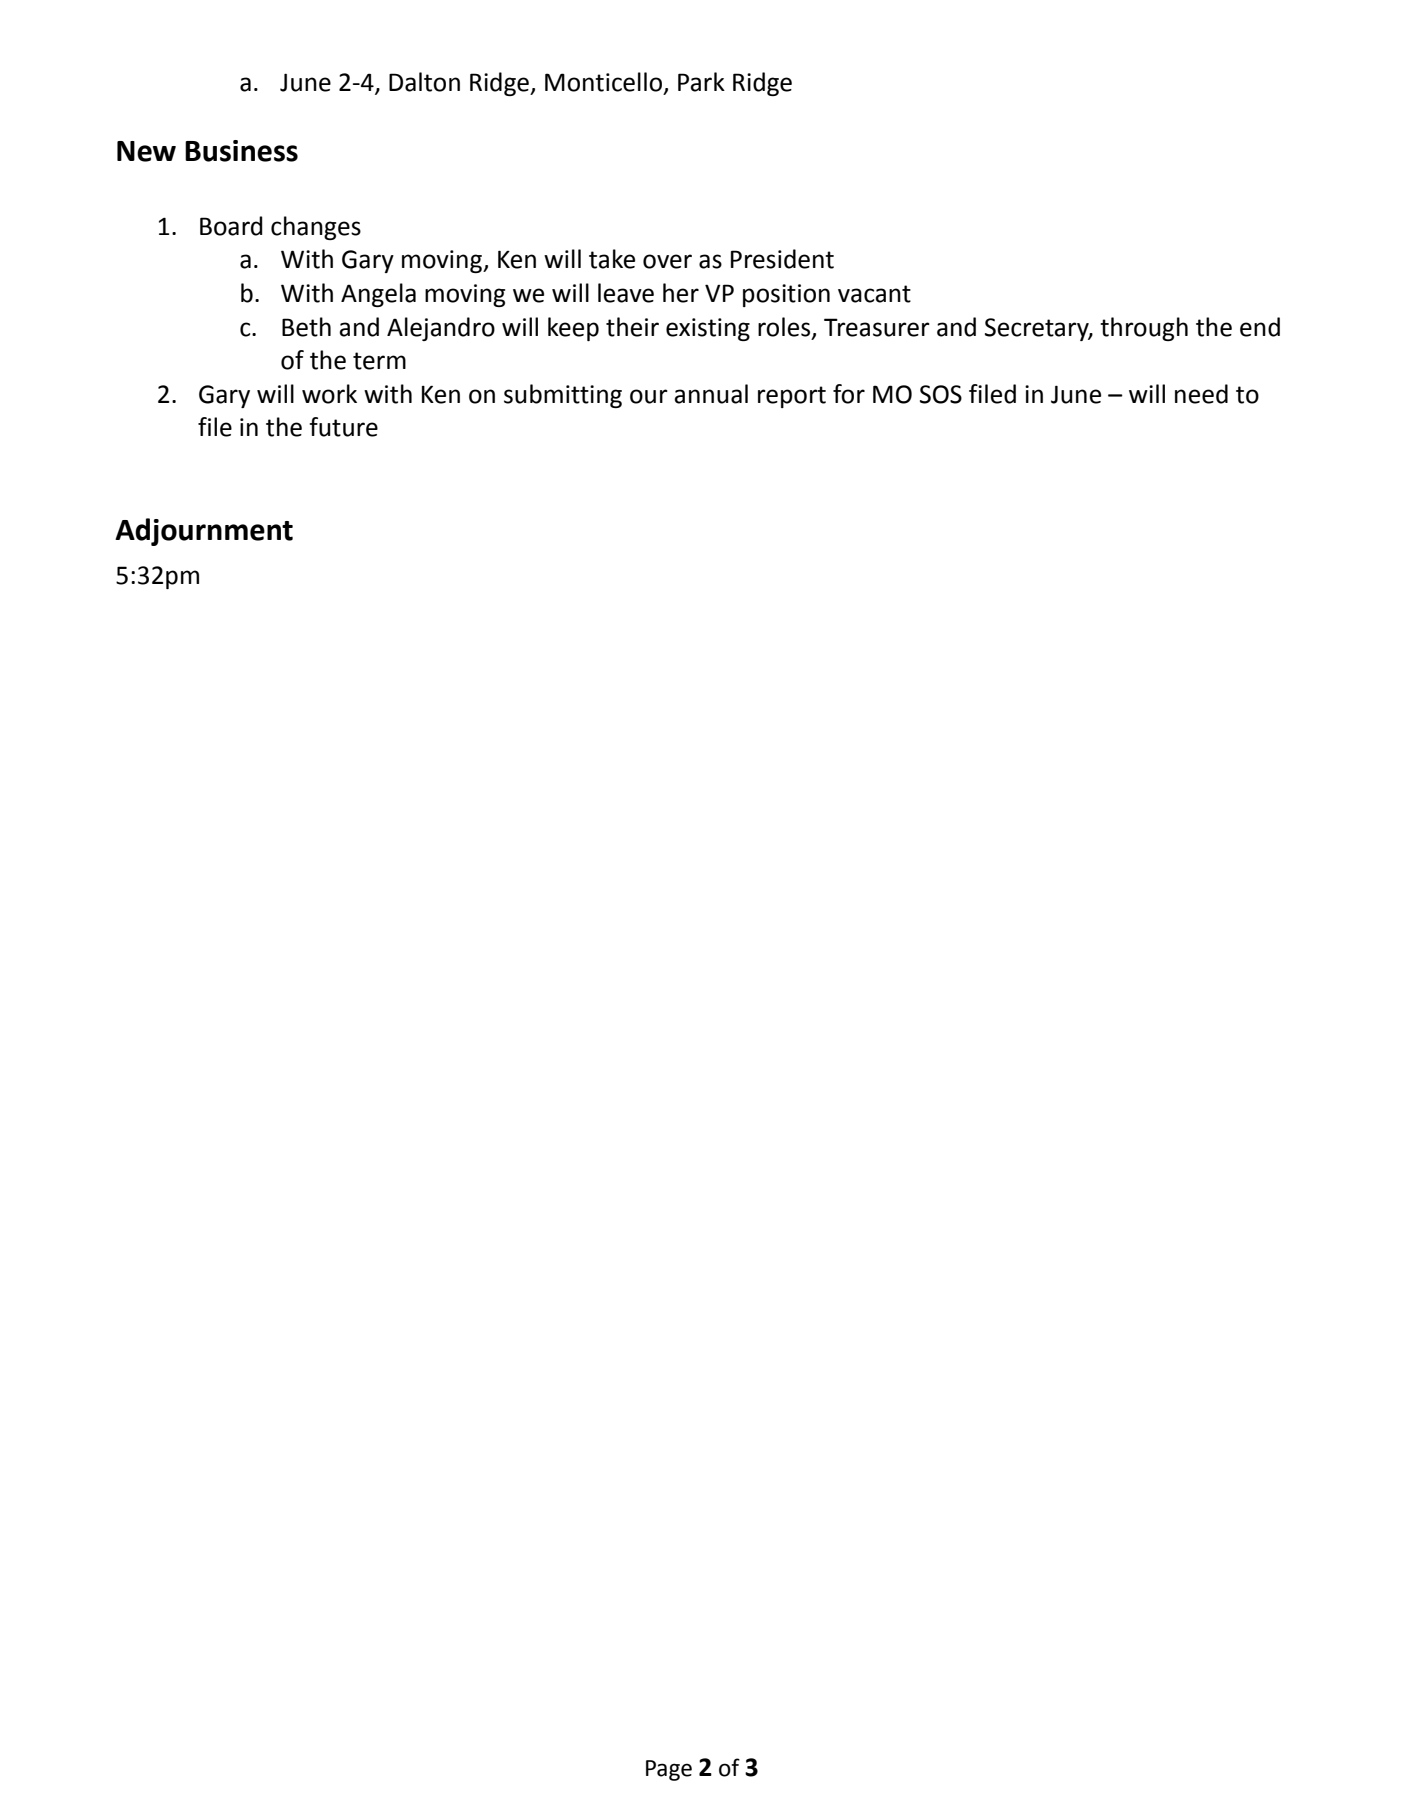 The height and width of the screenshot is (1816, 1403). Describe the element at coordinates (711, 394) in the screenshot. I see `annual` at that location.
